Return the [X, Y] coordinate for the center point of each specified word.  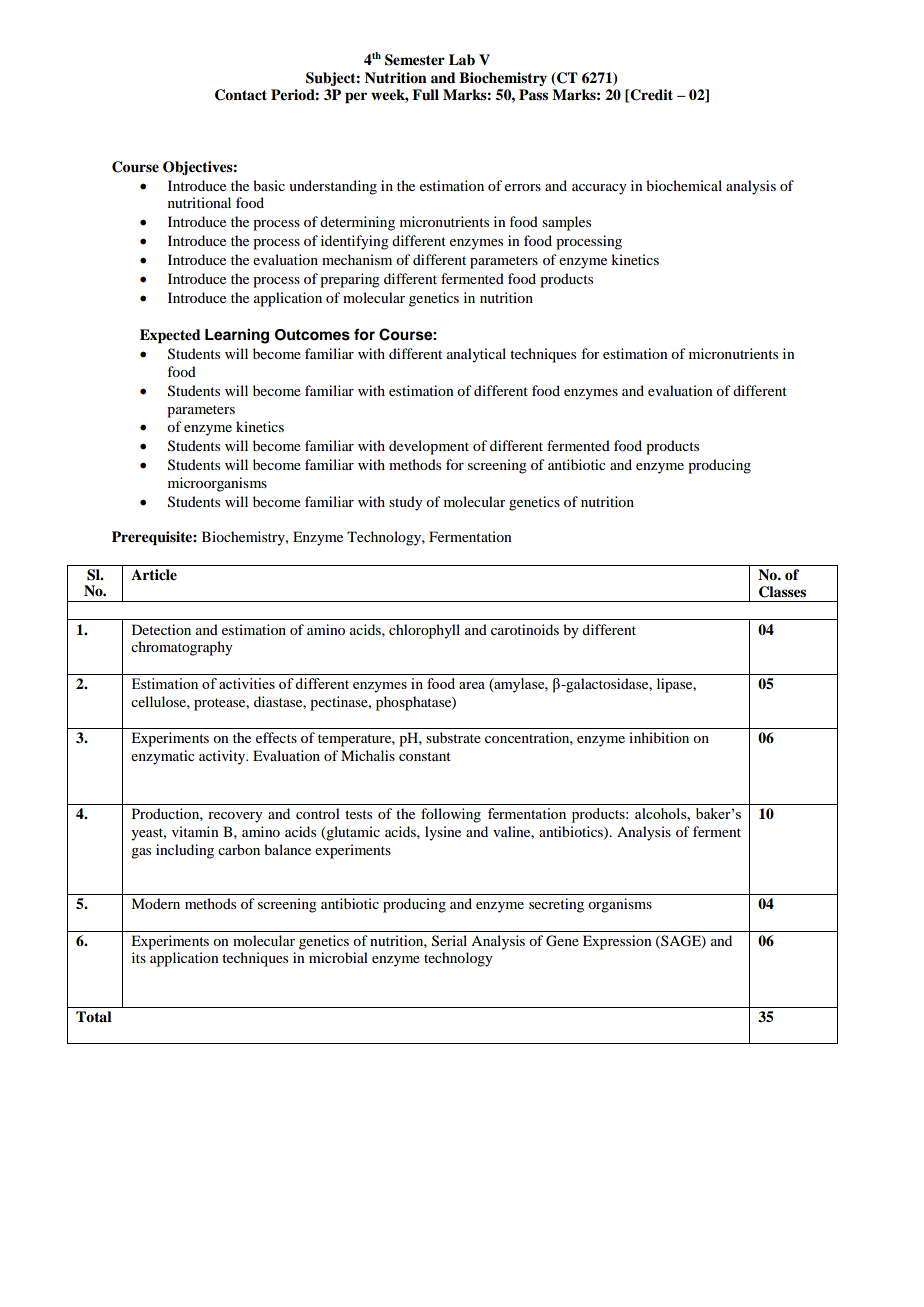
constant [425, 756]
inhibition [659, 737]
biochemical [684, 185]
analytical [476, 355]
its [139, 957]
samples [566, 223]
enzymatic [163, 757]
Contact [241, 95]
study [405, 503]
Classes [782, 592]
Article [154, 575]
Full [425, 94]
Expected [170, 336]
